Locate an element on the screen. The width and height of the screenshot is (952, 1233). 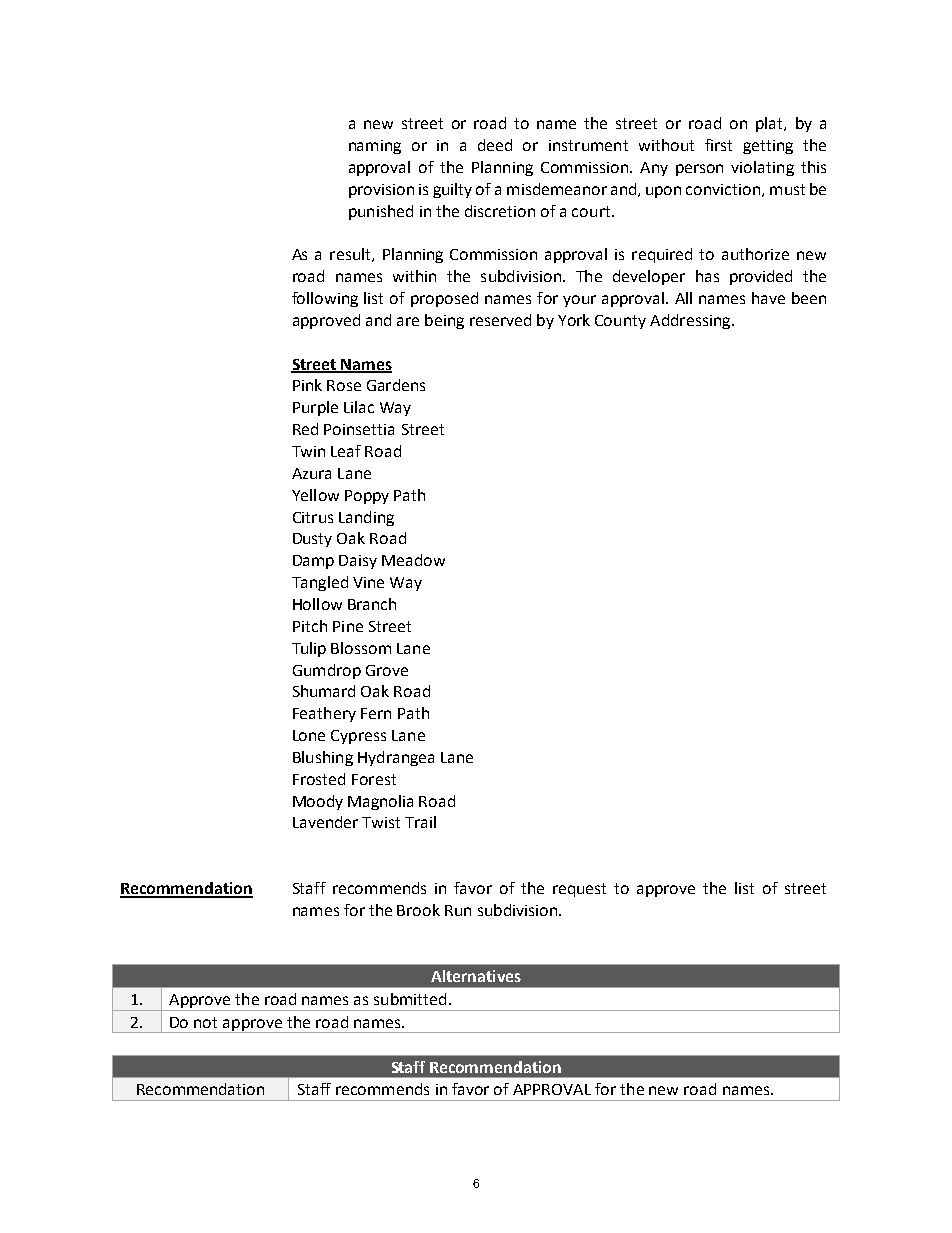
Grove is located at coordinates (387, 670).
